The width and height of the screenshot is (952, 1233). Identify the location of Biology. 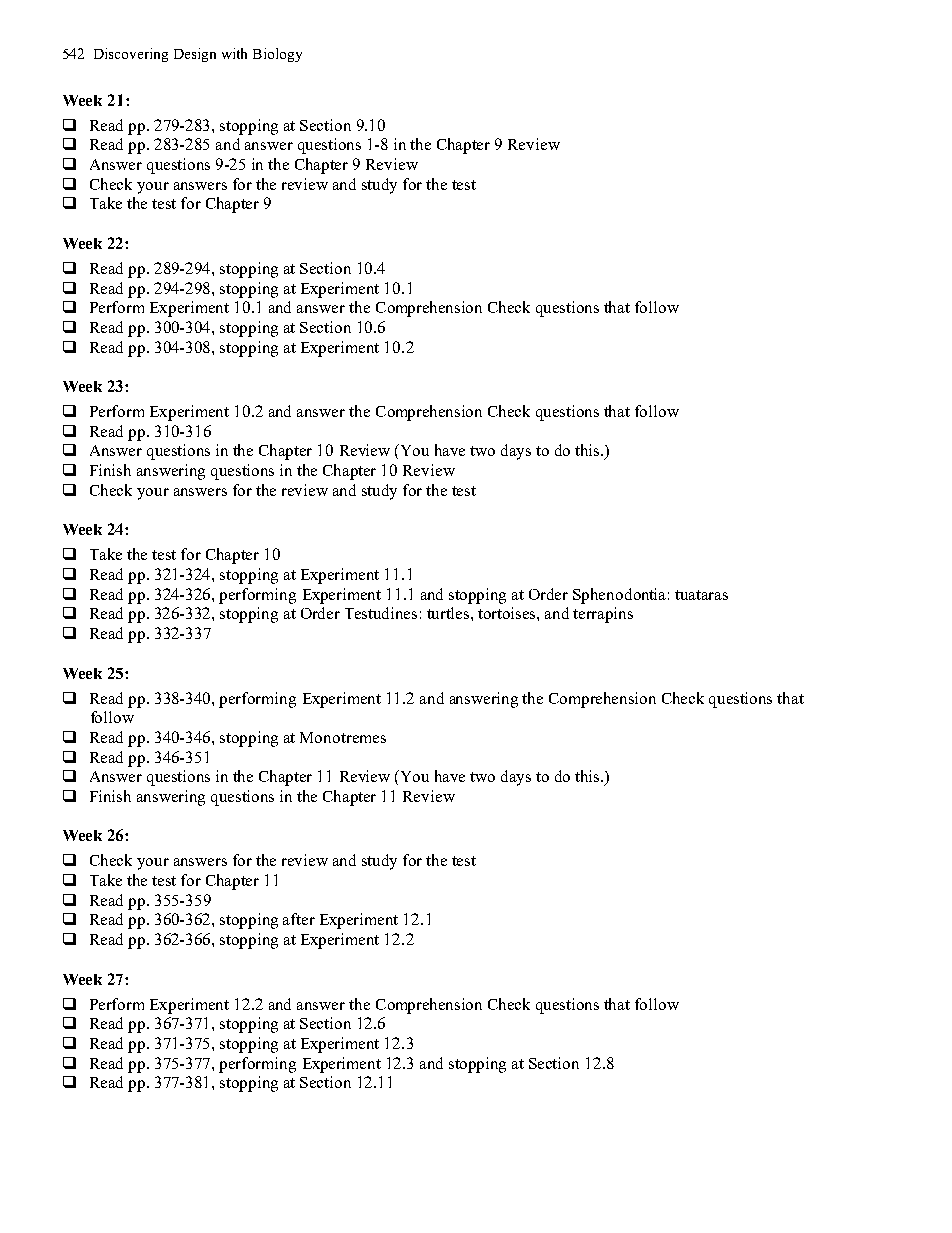
(277, 55).
